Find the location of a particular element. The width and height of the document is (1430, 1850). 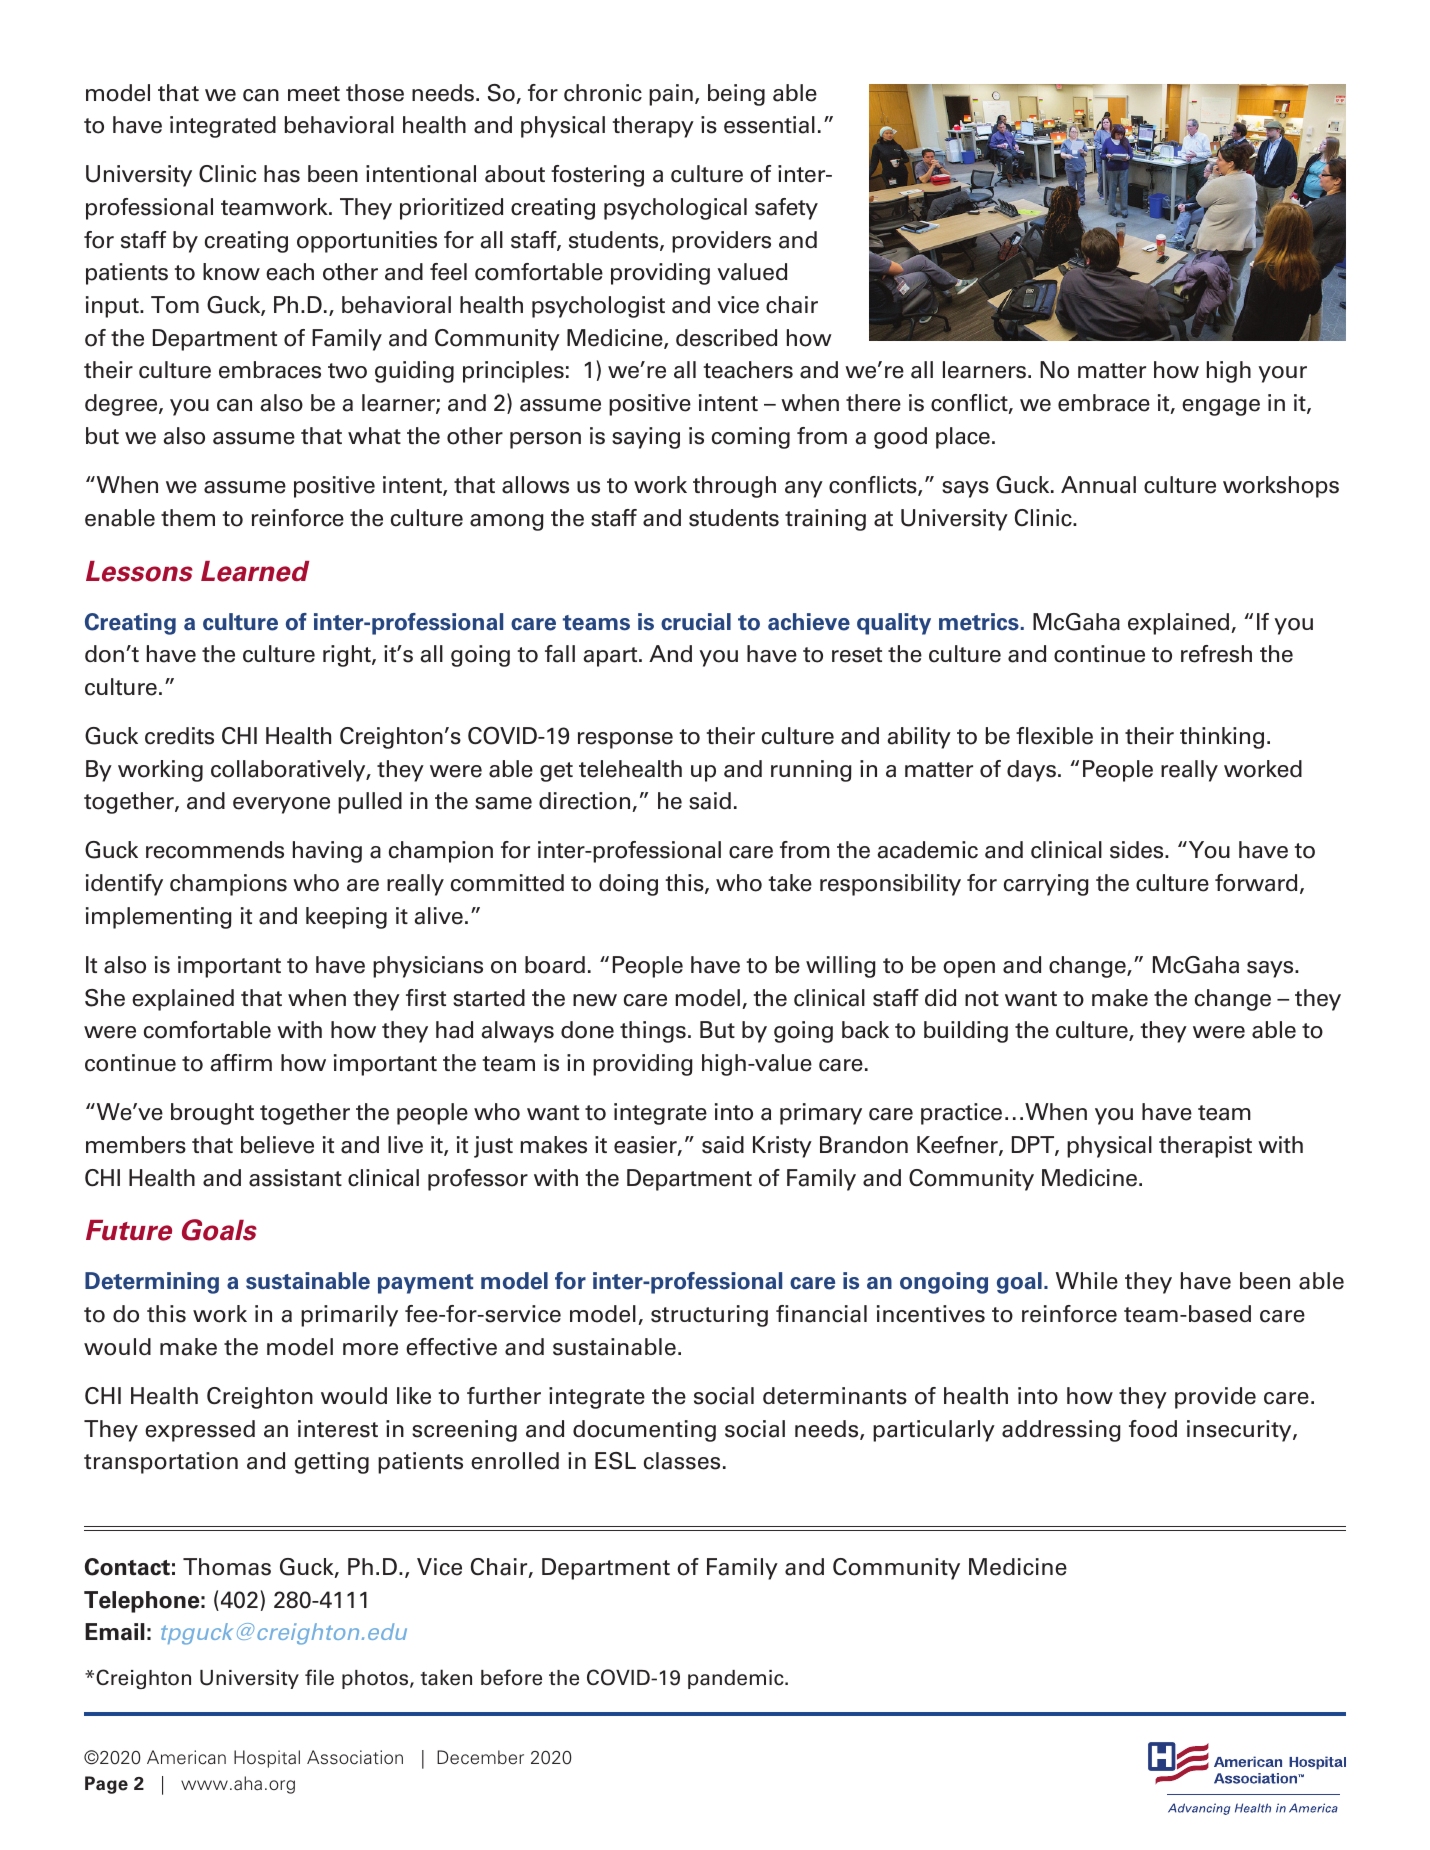

implementing is located at coordinates (159, 918).
